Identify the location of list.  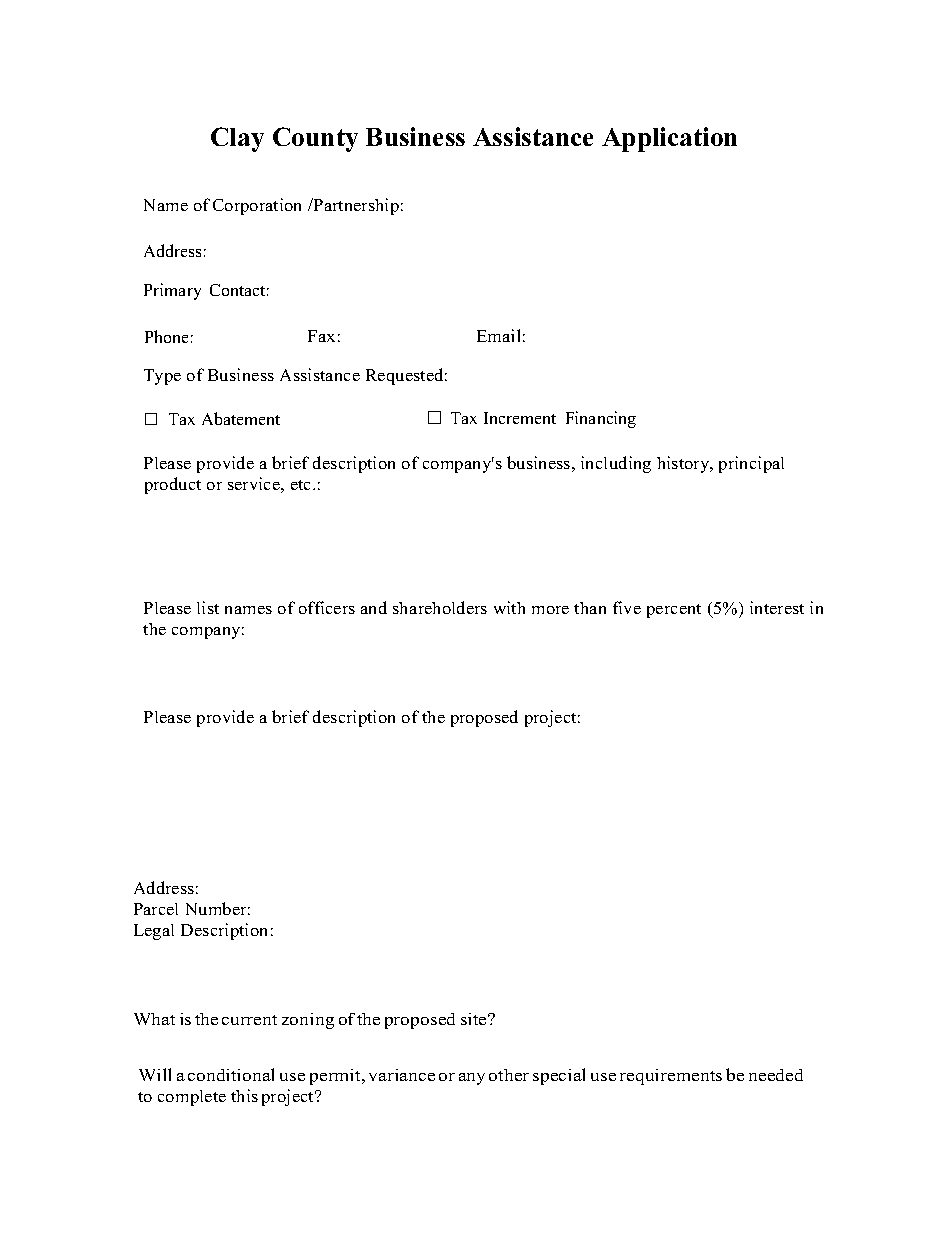
(208, 607).
